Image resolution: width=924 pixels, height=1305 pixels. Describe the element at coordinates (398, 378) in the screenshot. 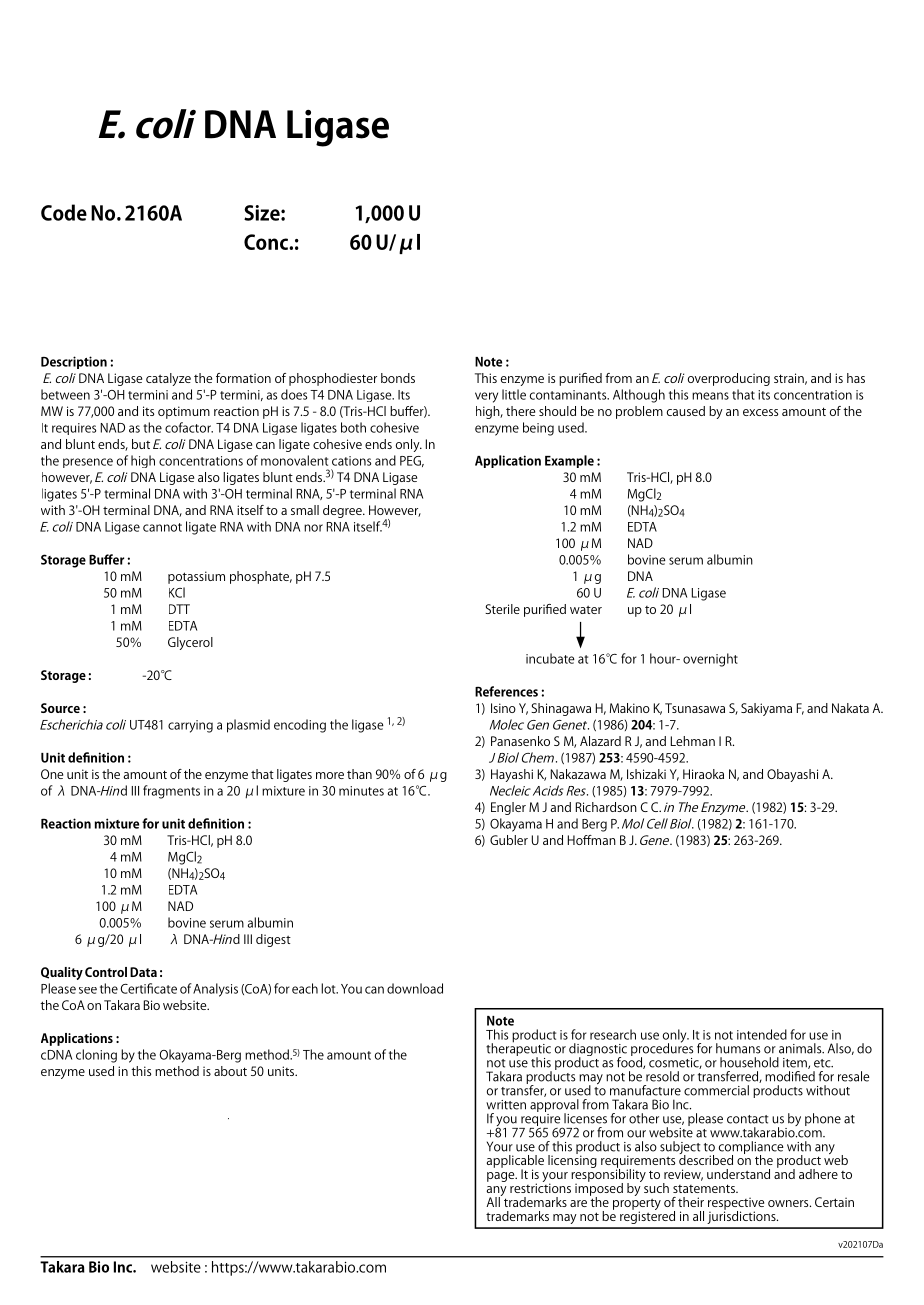

I see `bonds` at that location.
